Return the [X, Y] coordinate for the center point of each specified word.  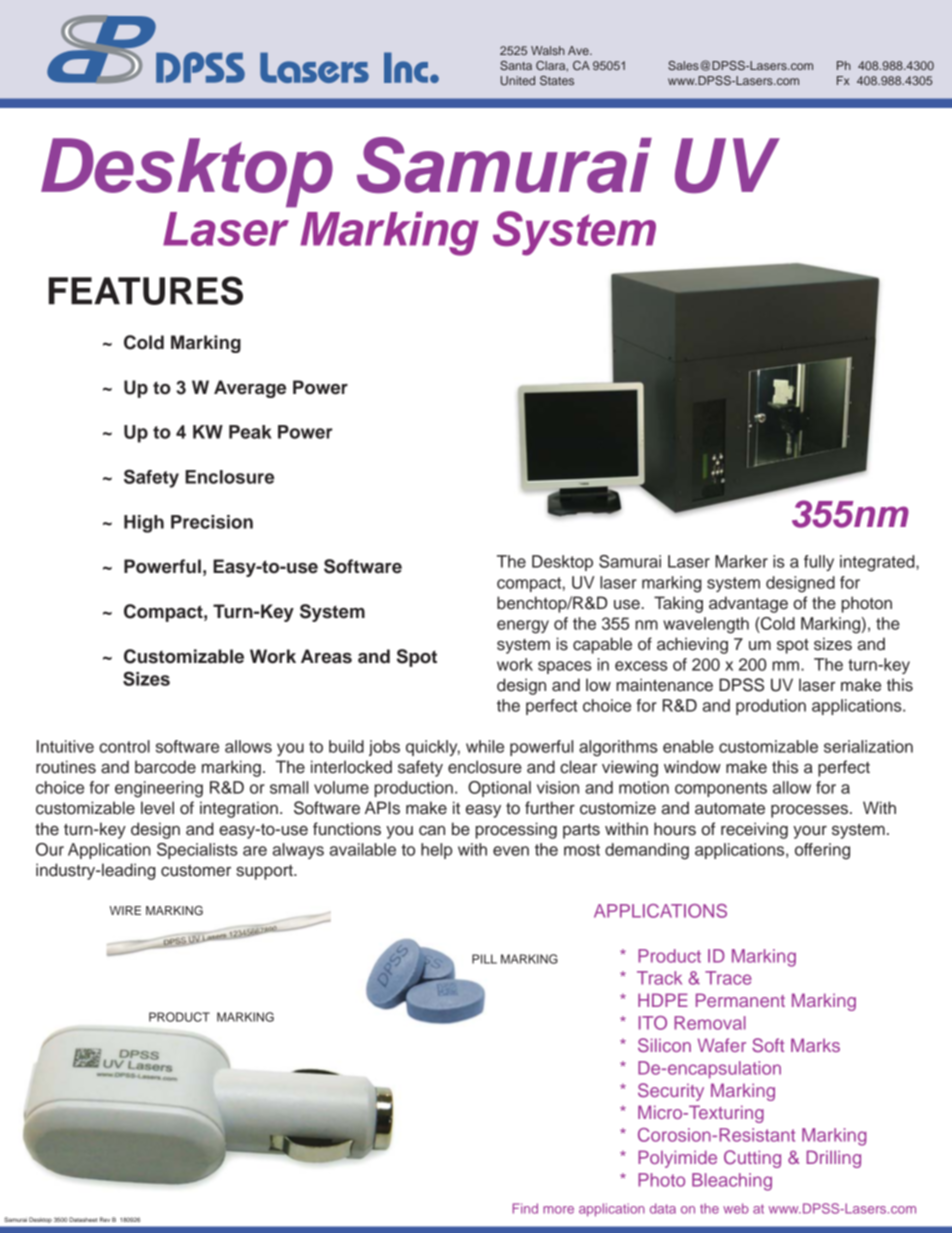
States [557, 80]
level [157, 808]
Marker [741, 561]
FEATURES [146, 290]
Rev [105, 1219]
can [432, 831]
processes [809, 811]
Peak [250, 432]
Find [525, 1208]
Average [250, 389]
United [518, 80]
